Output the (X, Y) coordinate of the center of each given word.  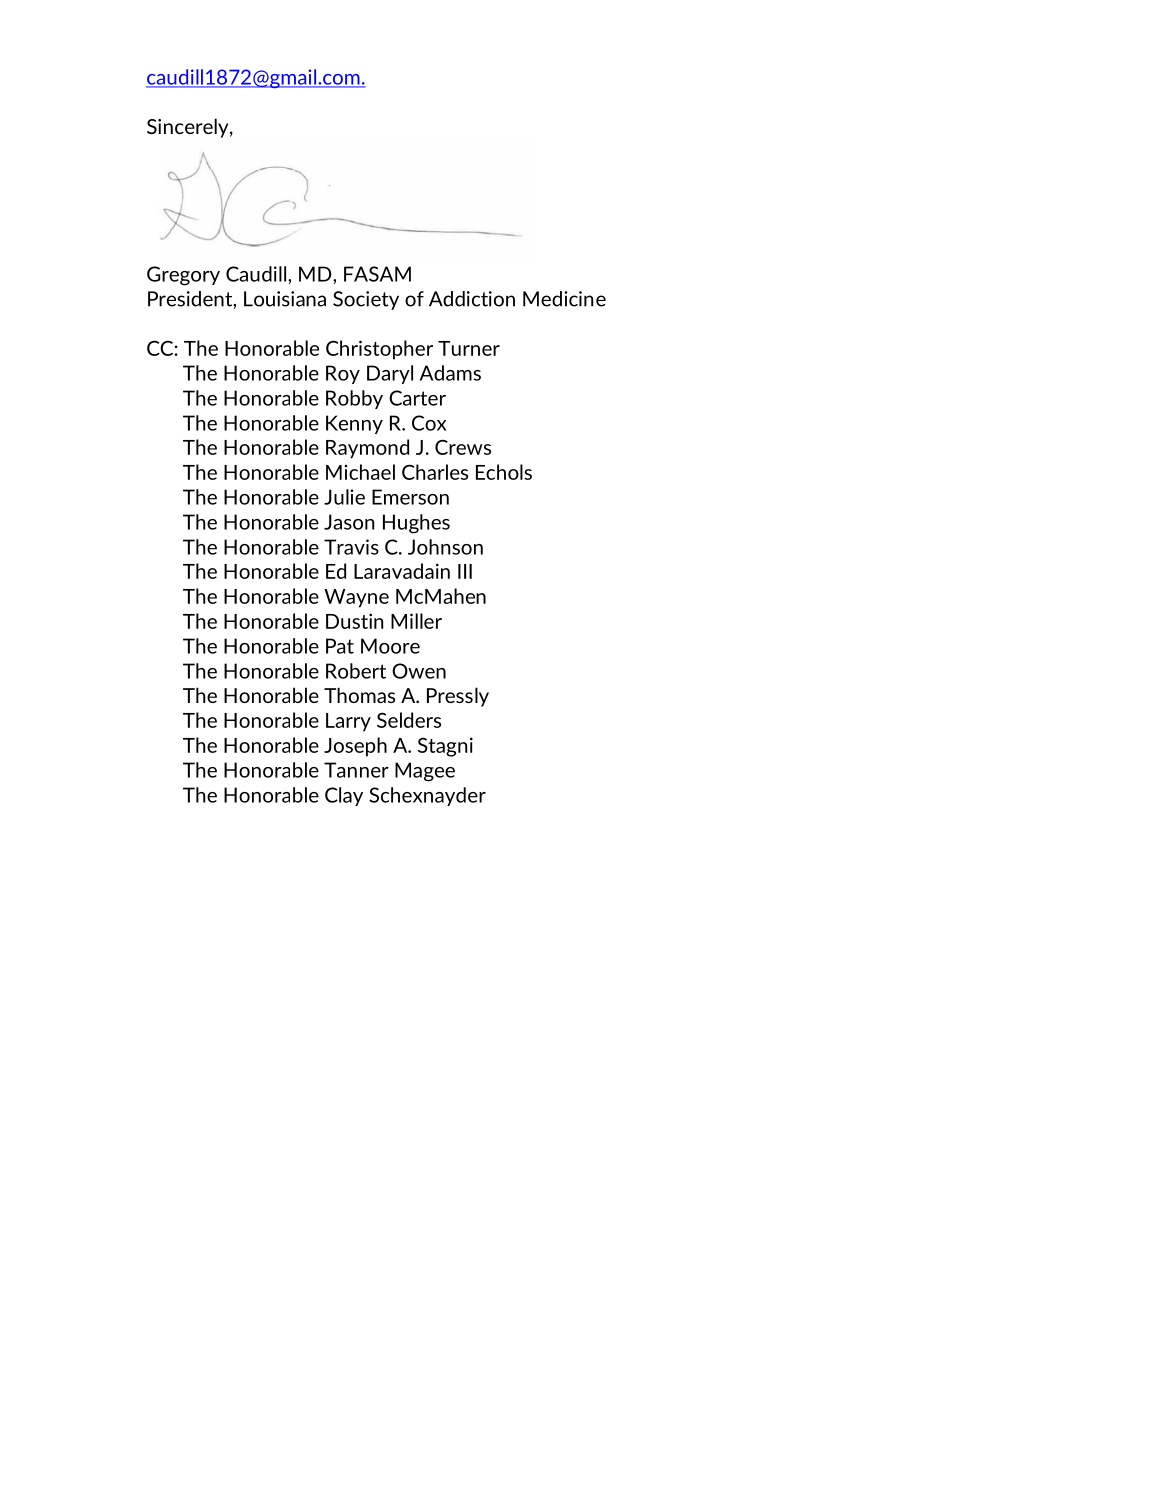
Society (366, 300)
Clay (344, 796)
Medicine (564, 299)
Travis (351, 547)
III (465, 571)
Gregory (183, 276)
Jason (349, 522)
